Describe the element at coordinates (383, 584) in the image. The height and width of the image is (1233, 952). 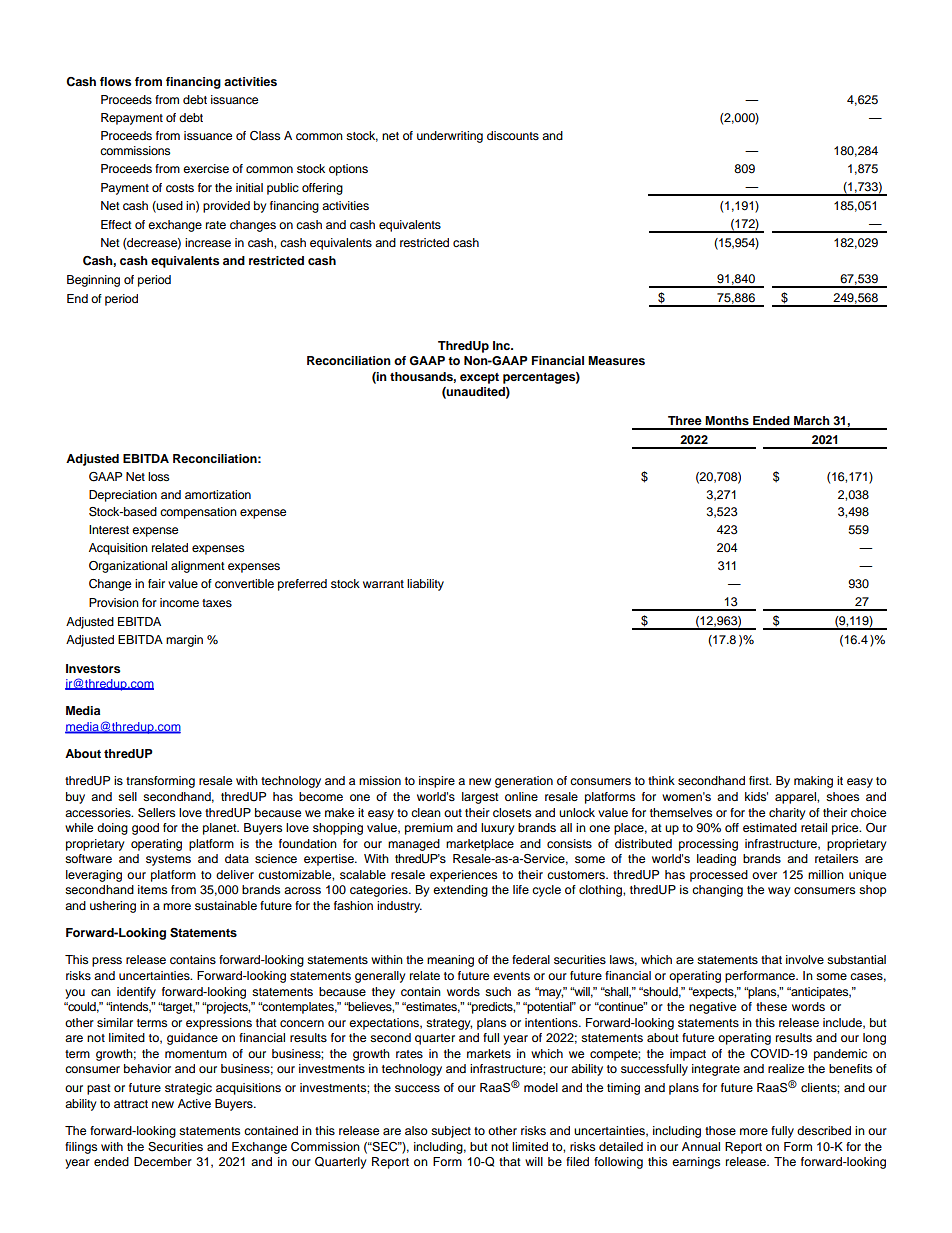
I see `warrant` at that location.
